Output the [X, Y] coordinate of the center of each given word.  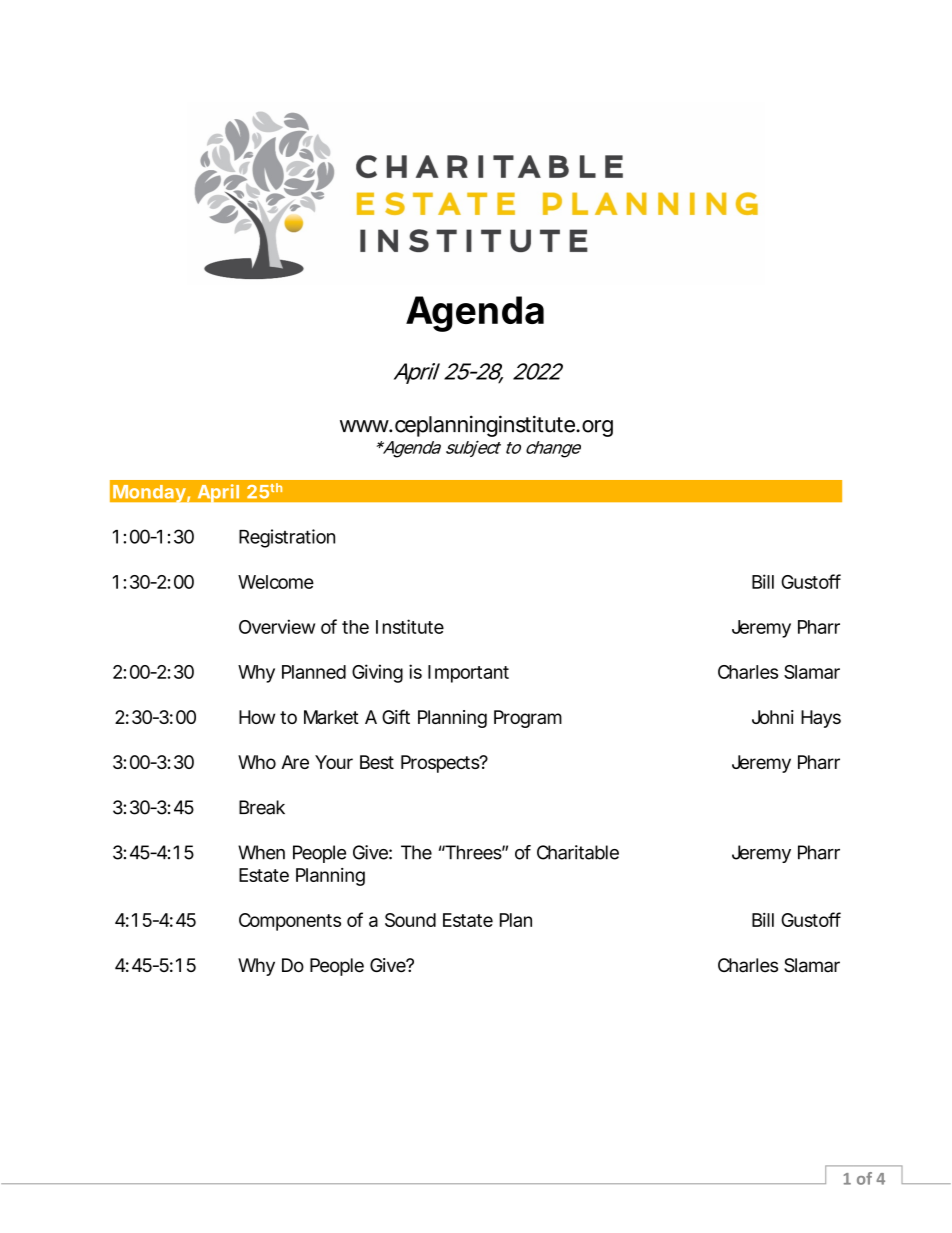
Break [262, 807]
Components [290, 922]
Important [468, 674]
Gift [396, 716]
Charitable [578, 852]
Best [377, 762]
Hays [821, 719]
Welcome [276, 582]
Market [331, 717]
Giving [377, 673]
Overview [277, 626]
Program [528, 719]
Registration [287, 538]
